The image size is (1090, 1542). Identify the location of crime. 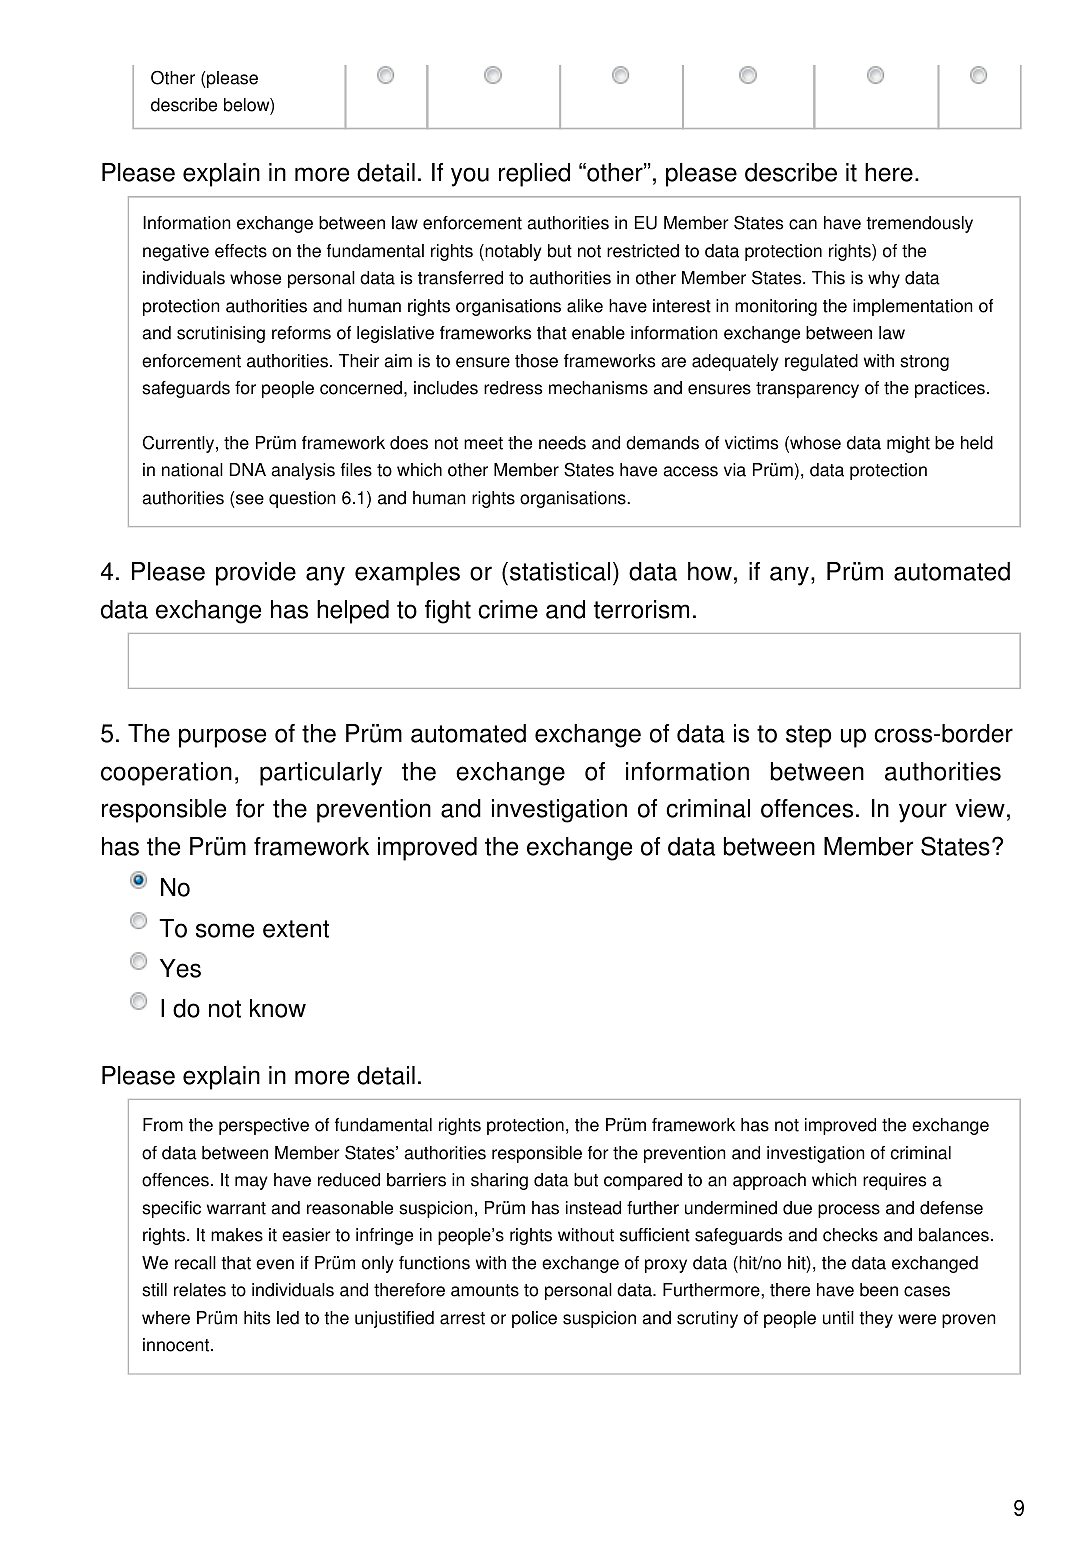
(508, 609).
